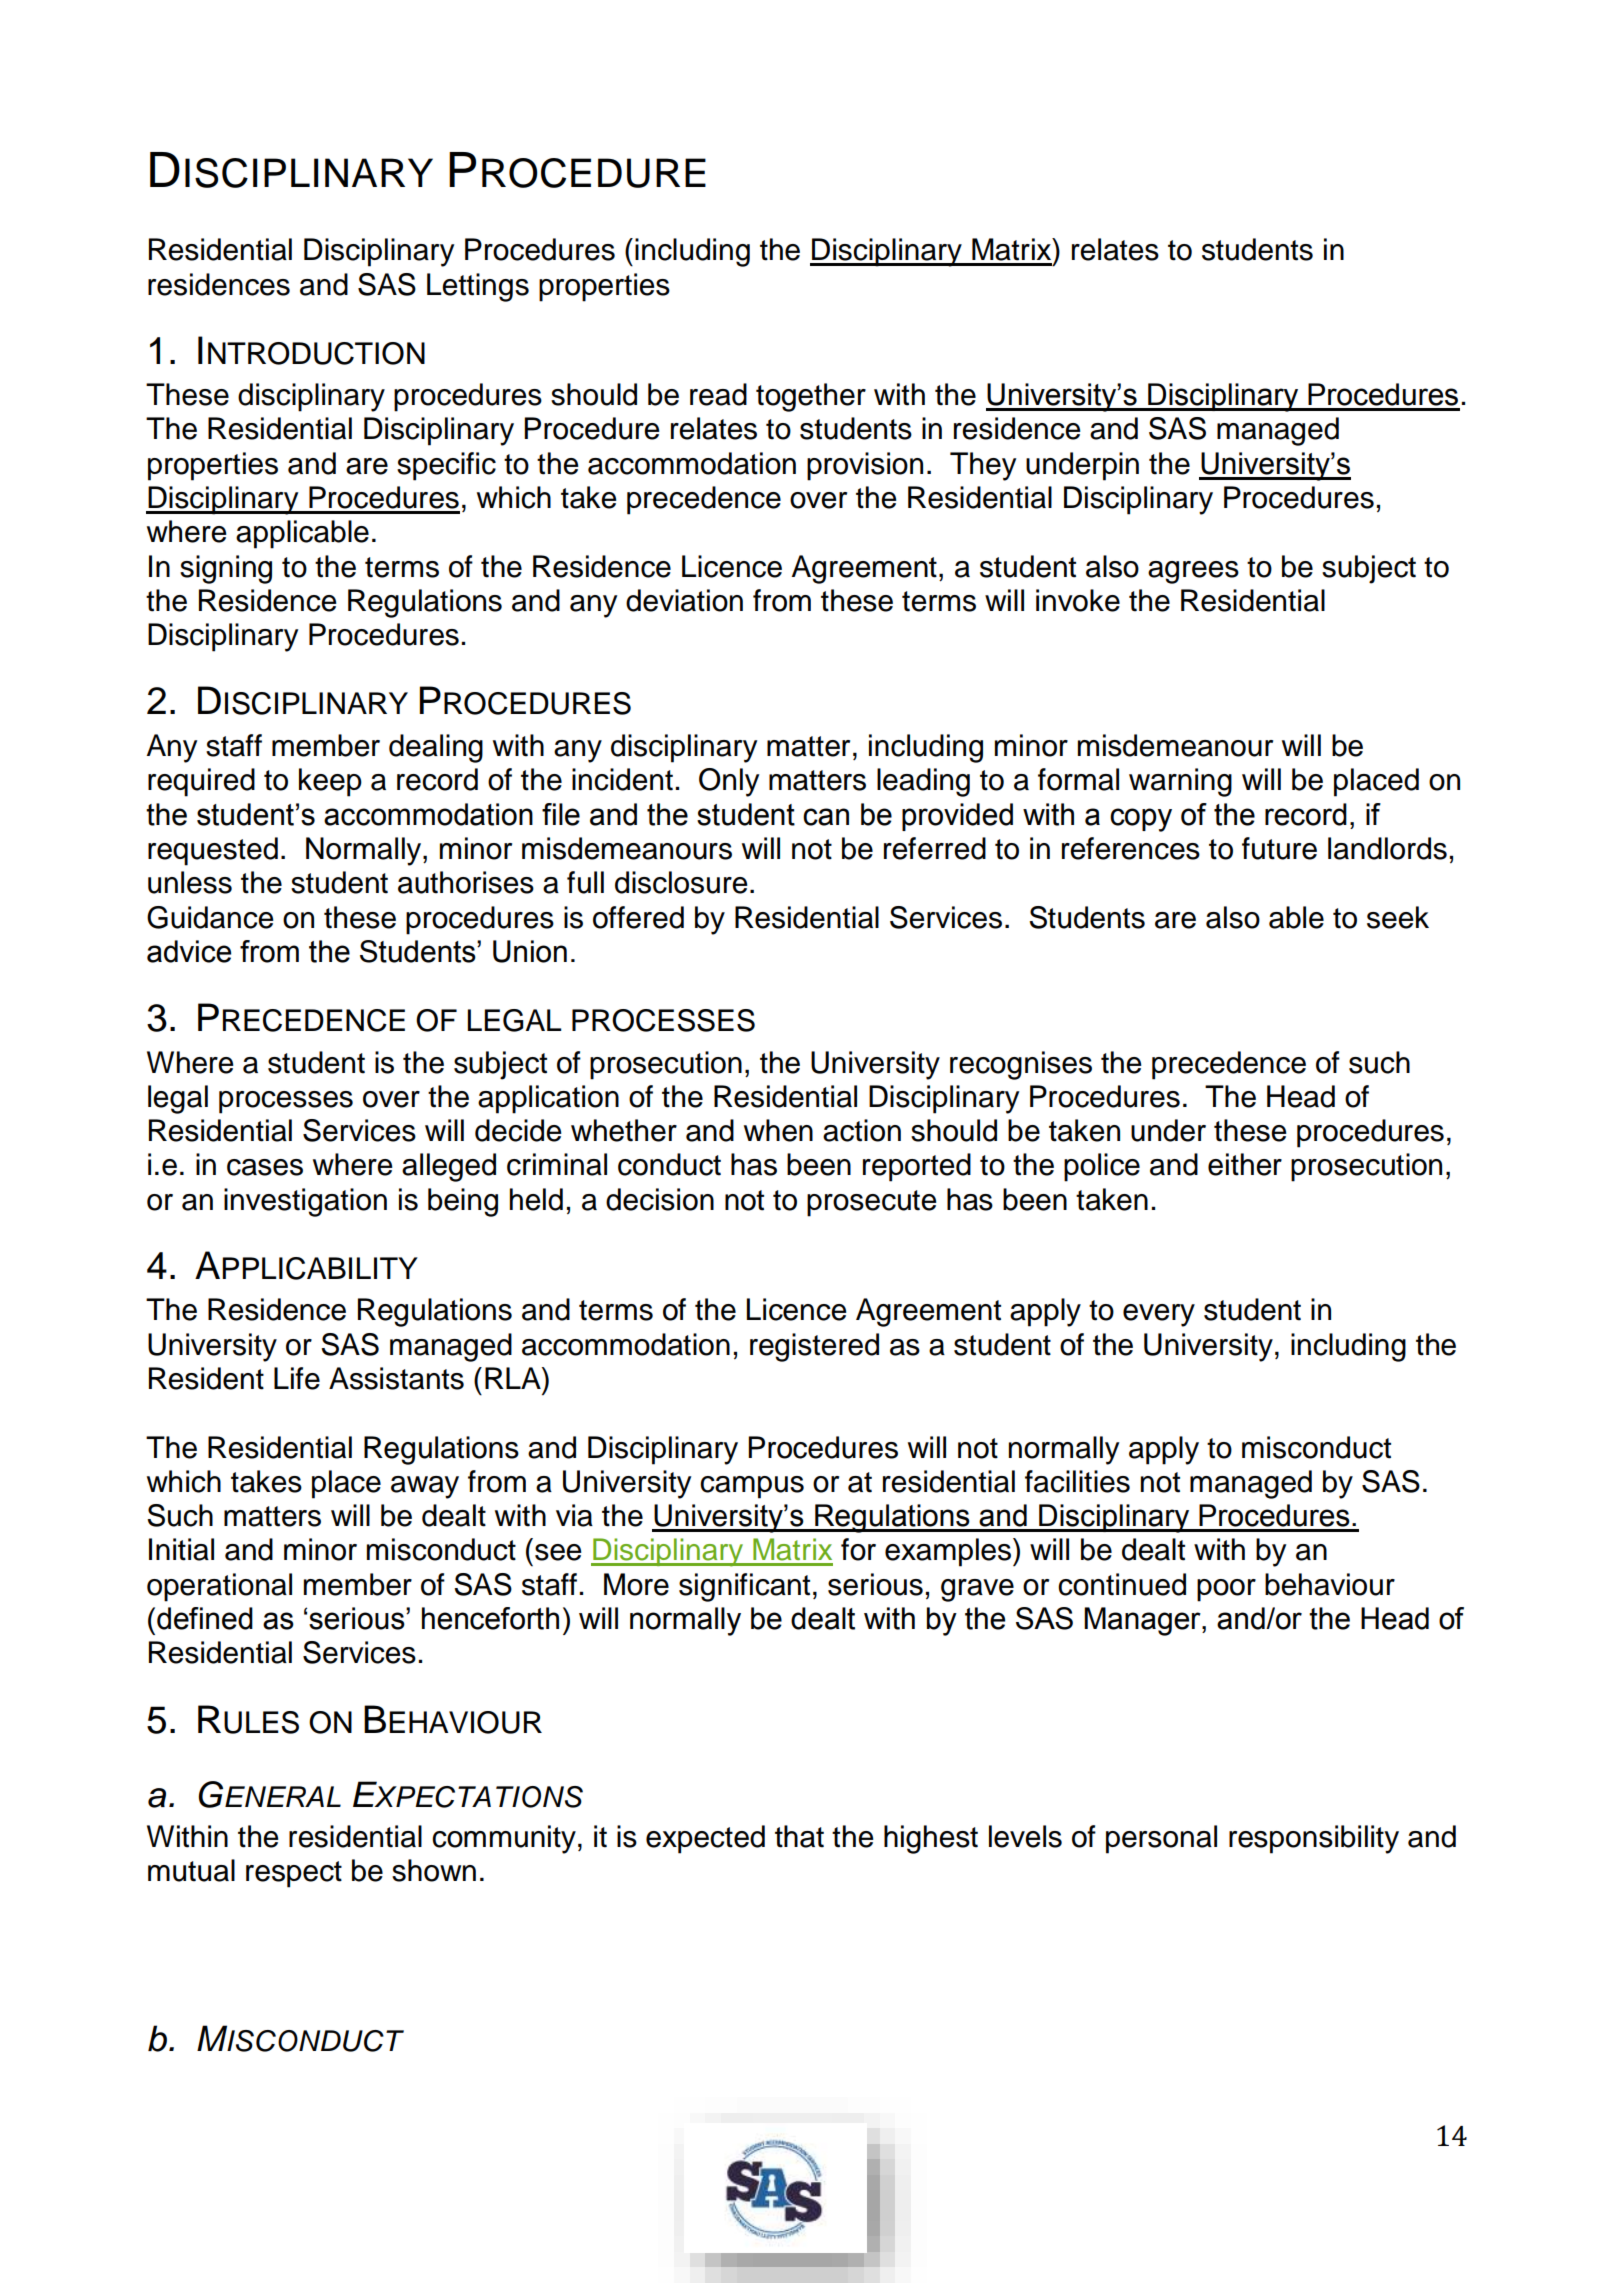 This screenshot has width=1614, height=2283. What do you see at coordinates (814, 1347) in the screenshot?
I see `registered` at bounding box center [814, 1347].
